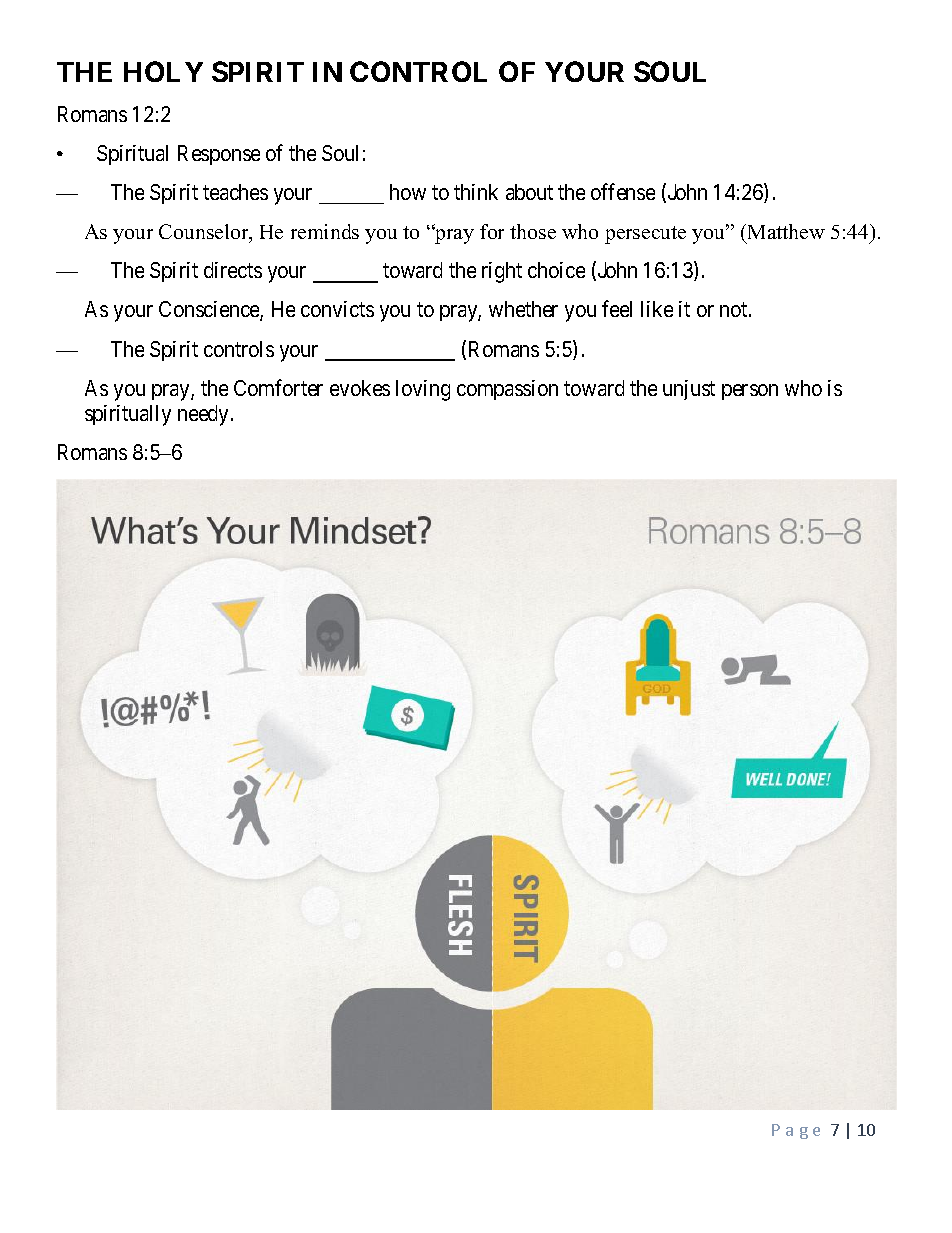 This screenshot has height=1233, width=952. I want to click on unjust, so click(689, 390).
